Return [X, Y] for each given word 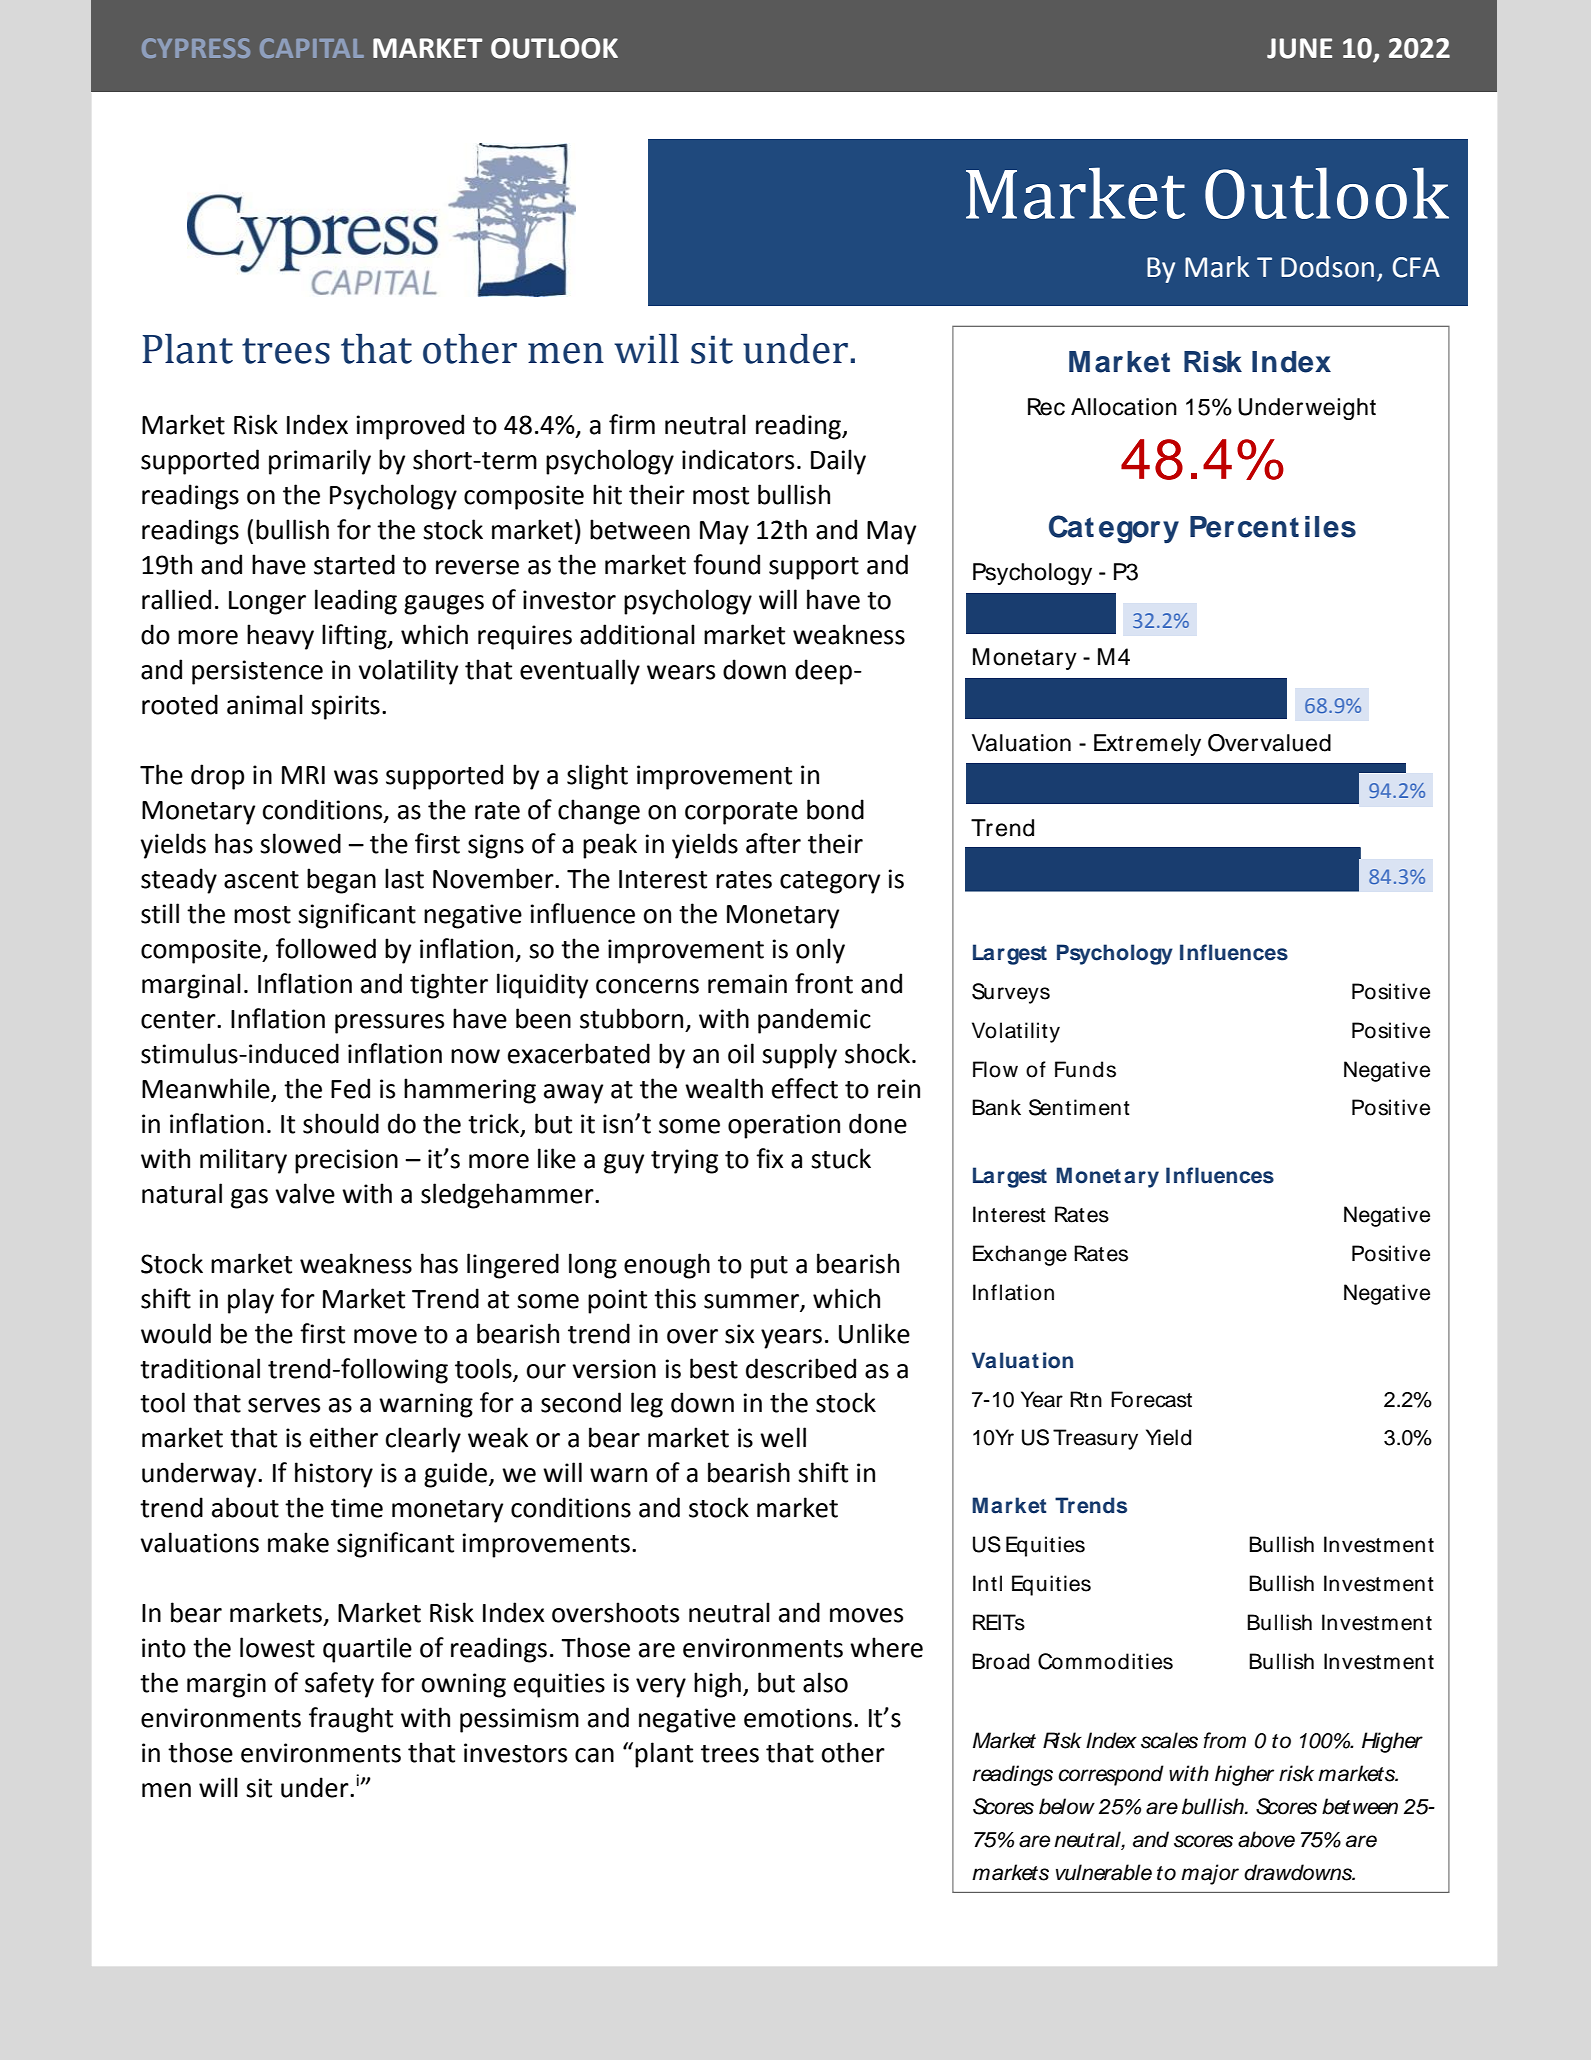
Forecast [1151, 1399]
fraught [351, 1720]
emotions [798, 1718]
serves [284, 1405]
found [726, 564]
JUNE [1299, 48]
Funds [1085, 1069]
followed [326, 948]
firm [632, 424]
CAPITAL [312, 48]
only [820, 951]
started [354, 564]
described [801, 1368]
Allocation [1124, 407]
